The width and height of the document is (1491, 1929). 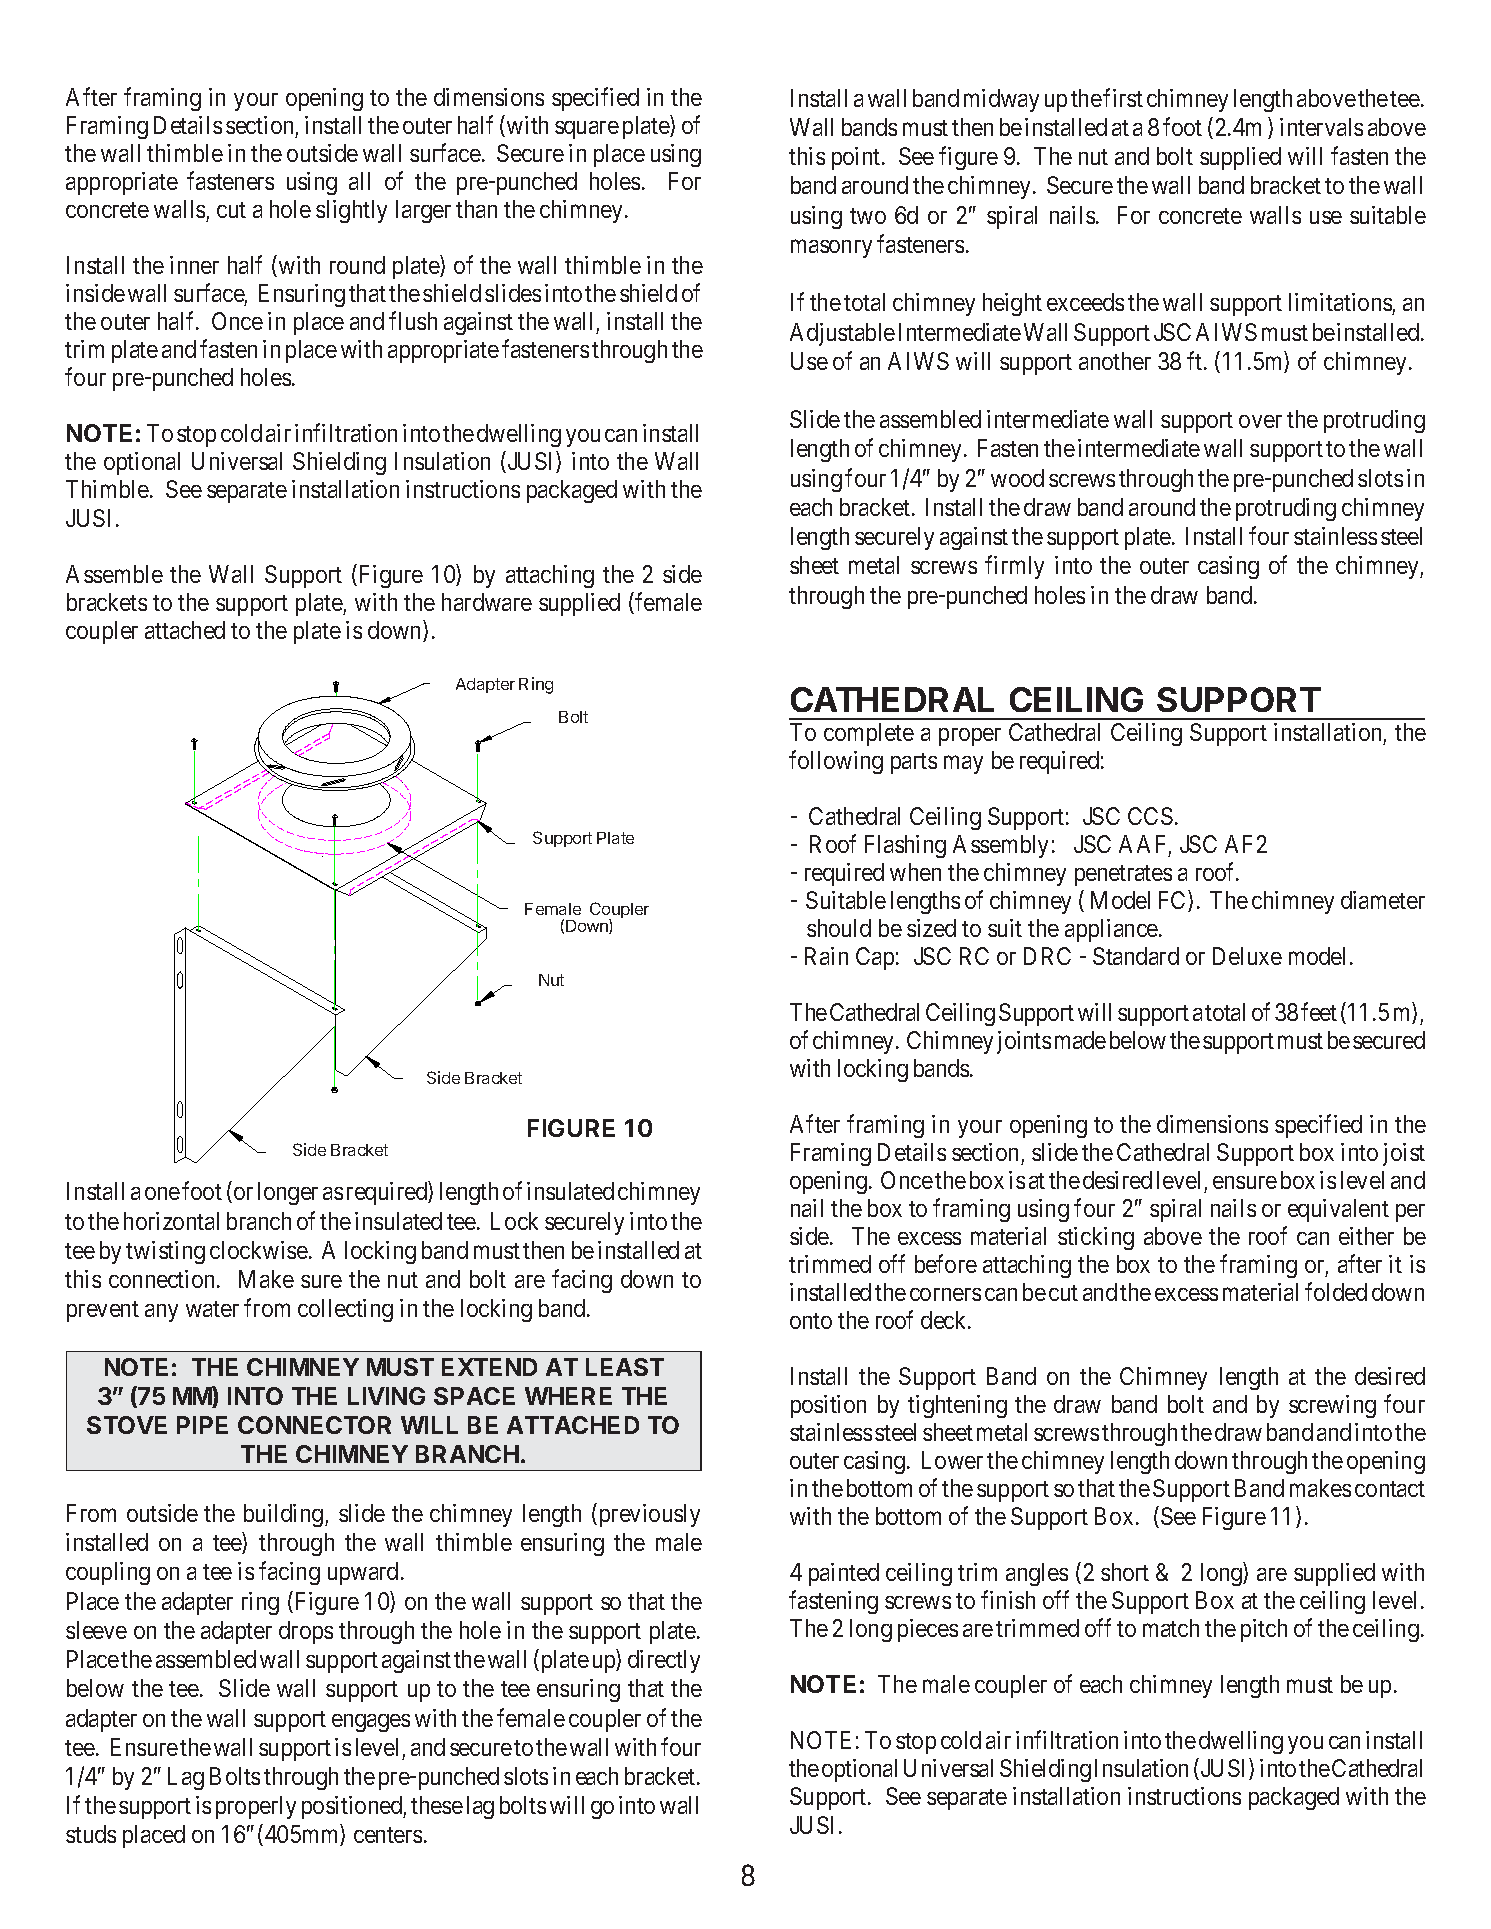 I want to click on point, so click(x=857, y=158).
